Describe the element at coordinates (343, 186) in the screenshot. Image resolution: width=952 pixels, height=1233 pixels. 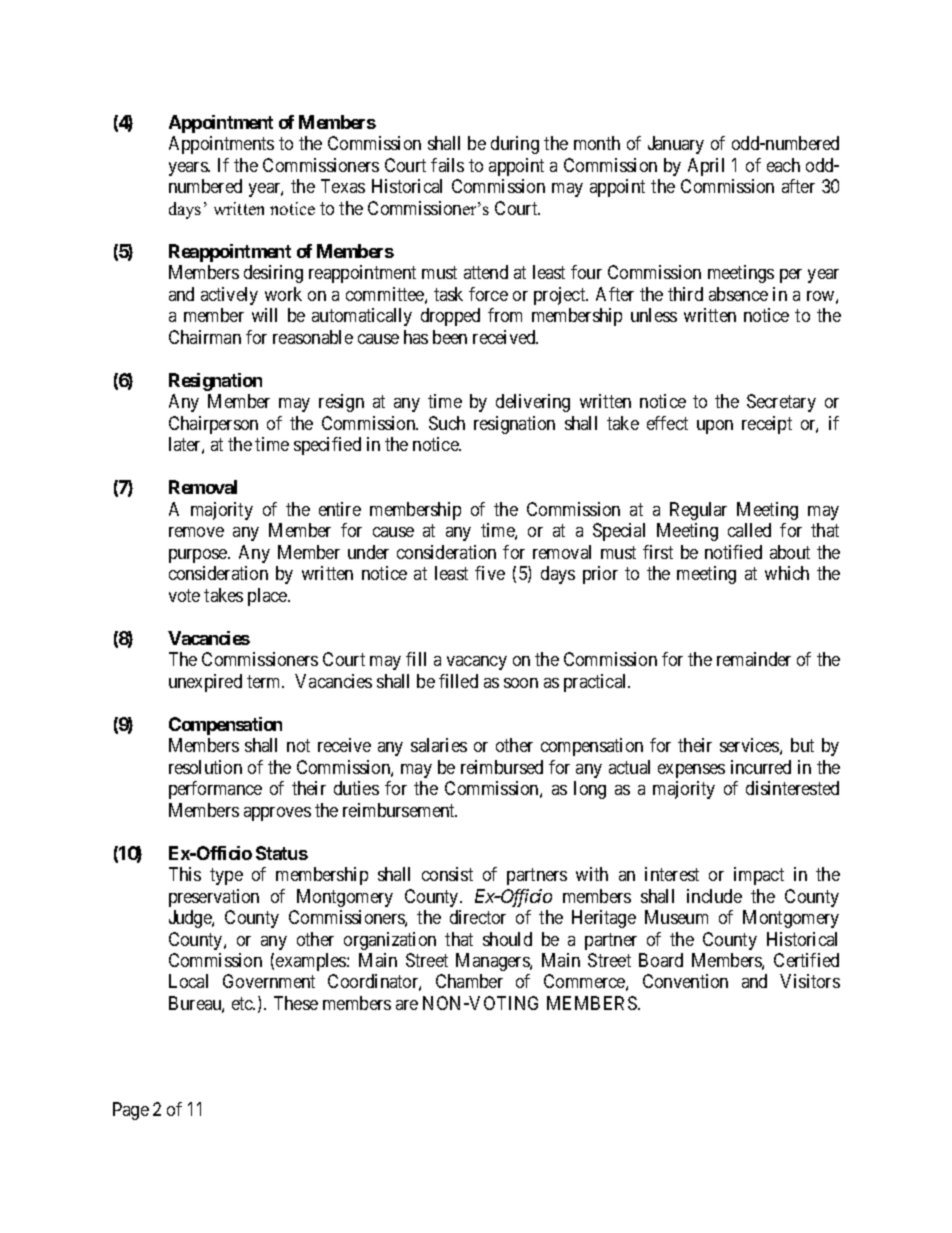
I see `Texas` at that location.
